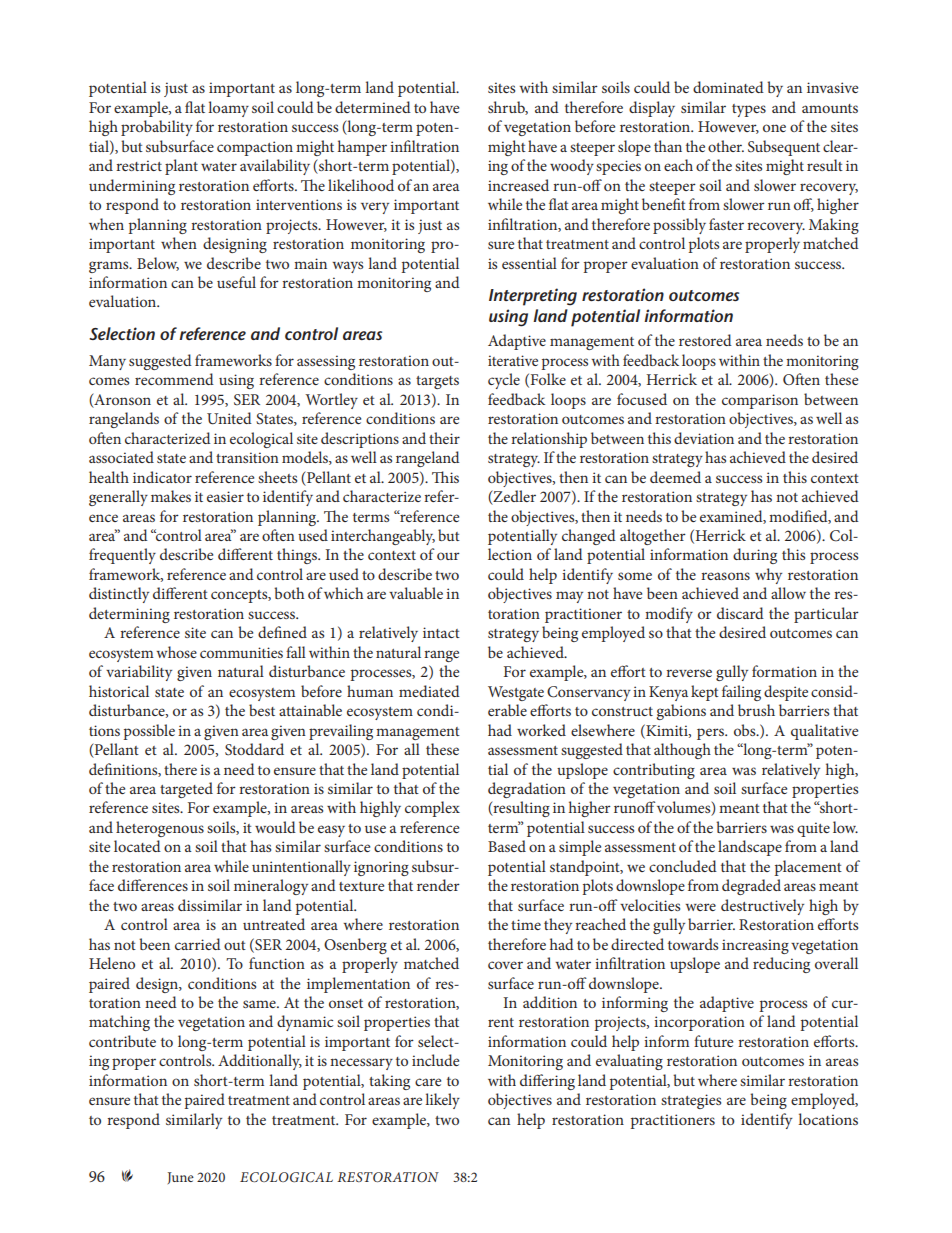  What do you see at coordinates (760, 401) in the screenshot?
I see `comparison` at bounding box center [760, 401].
